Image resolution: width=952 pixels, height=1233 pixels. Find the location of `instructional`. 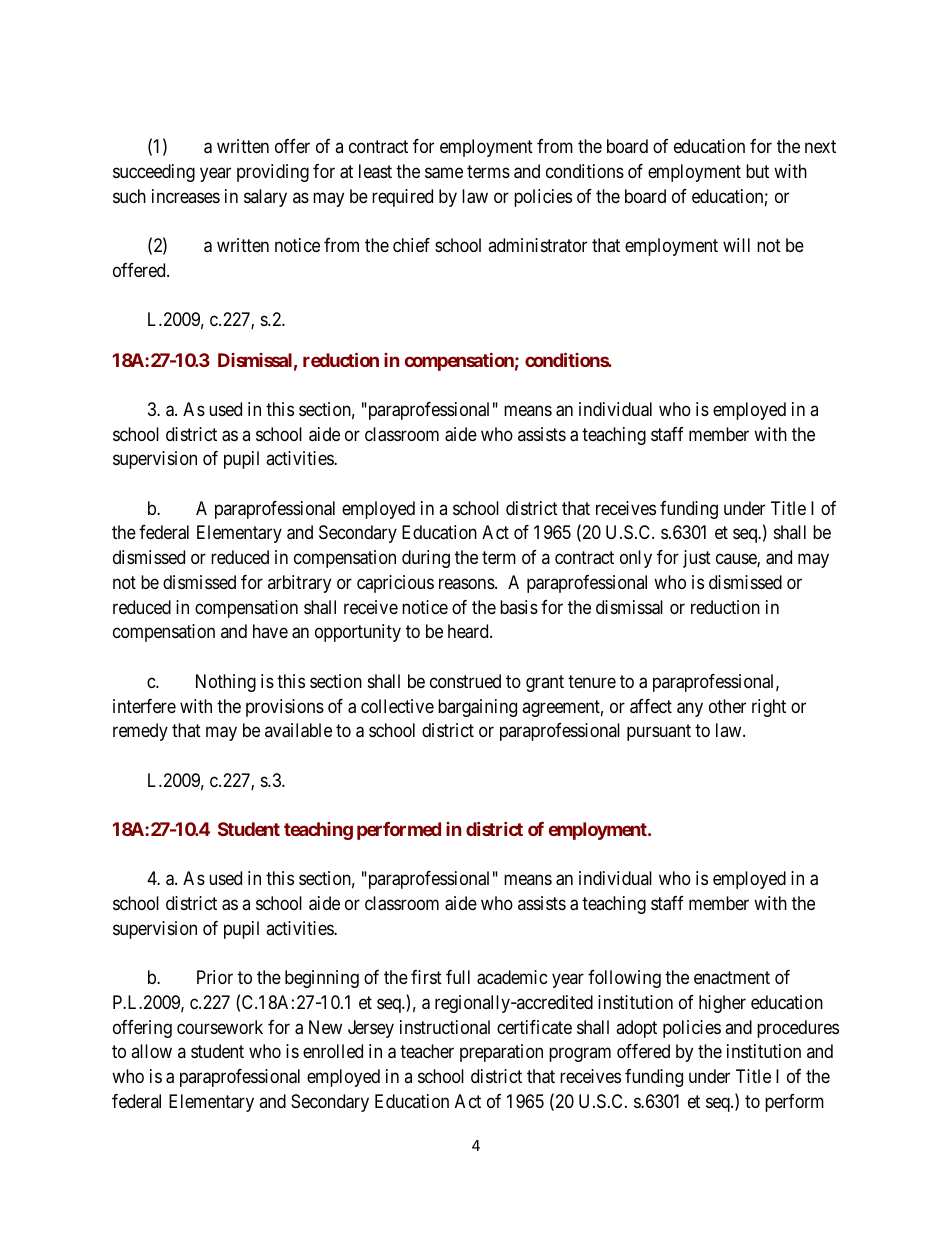

instructional is located at coordinates (445, 1027).
